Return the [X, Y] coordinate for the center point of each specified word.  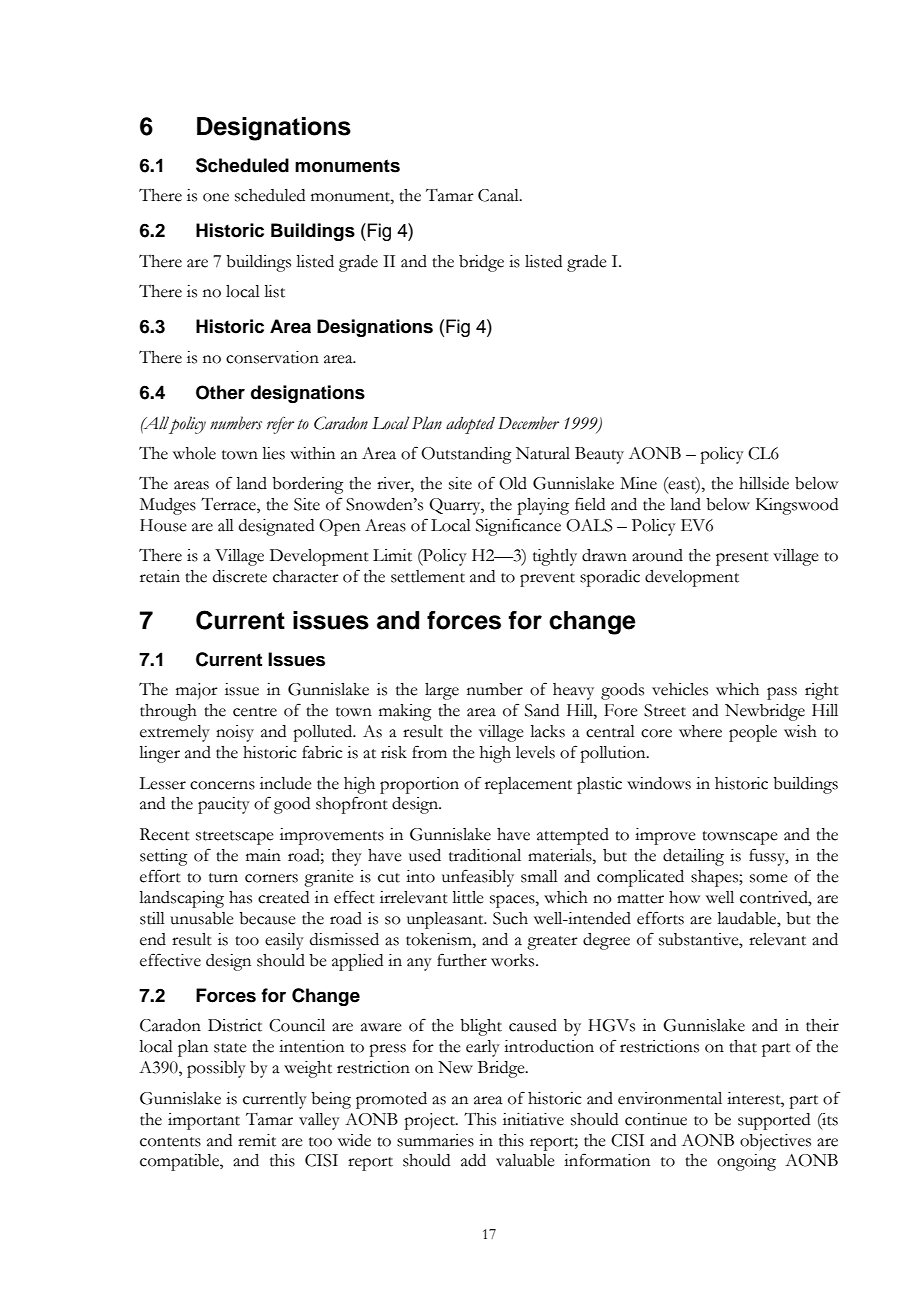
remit [257, 1140]
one [216, 197]
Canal [499, 195]
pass [782, 693]
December [528, 423]
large [442, 691]
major [197, 691]
